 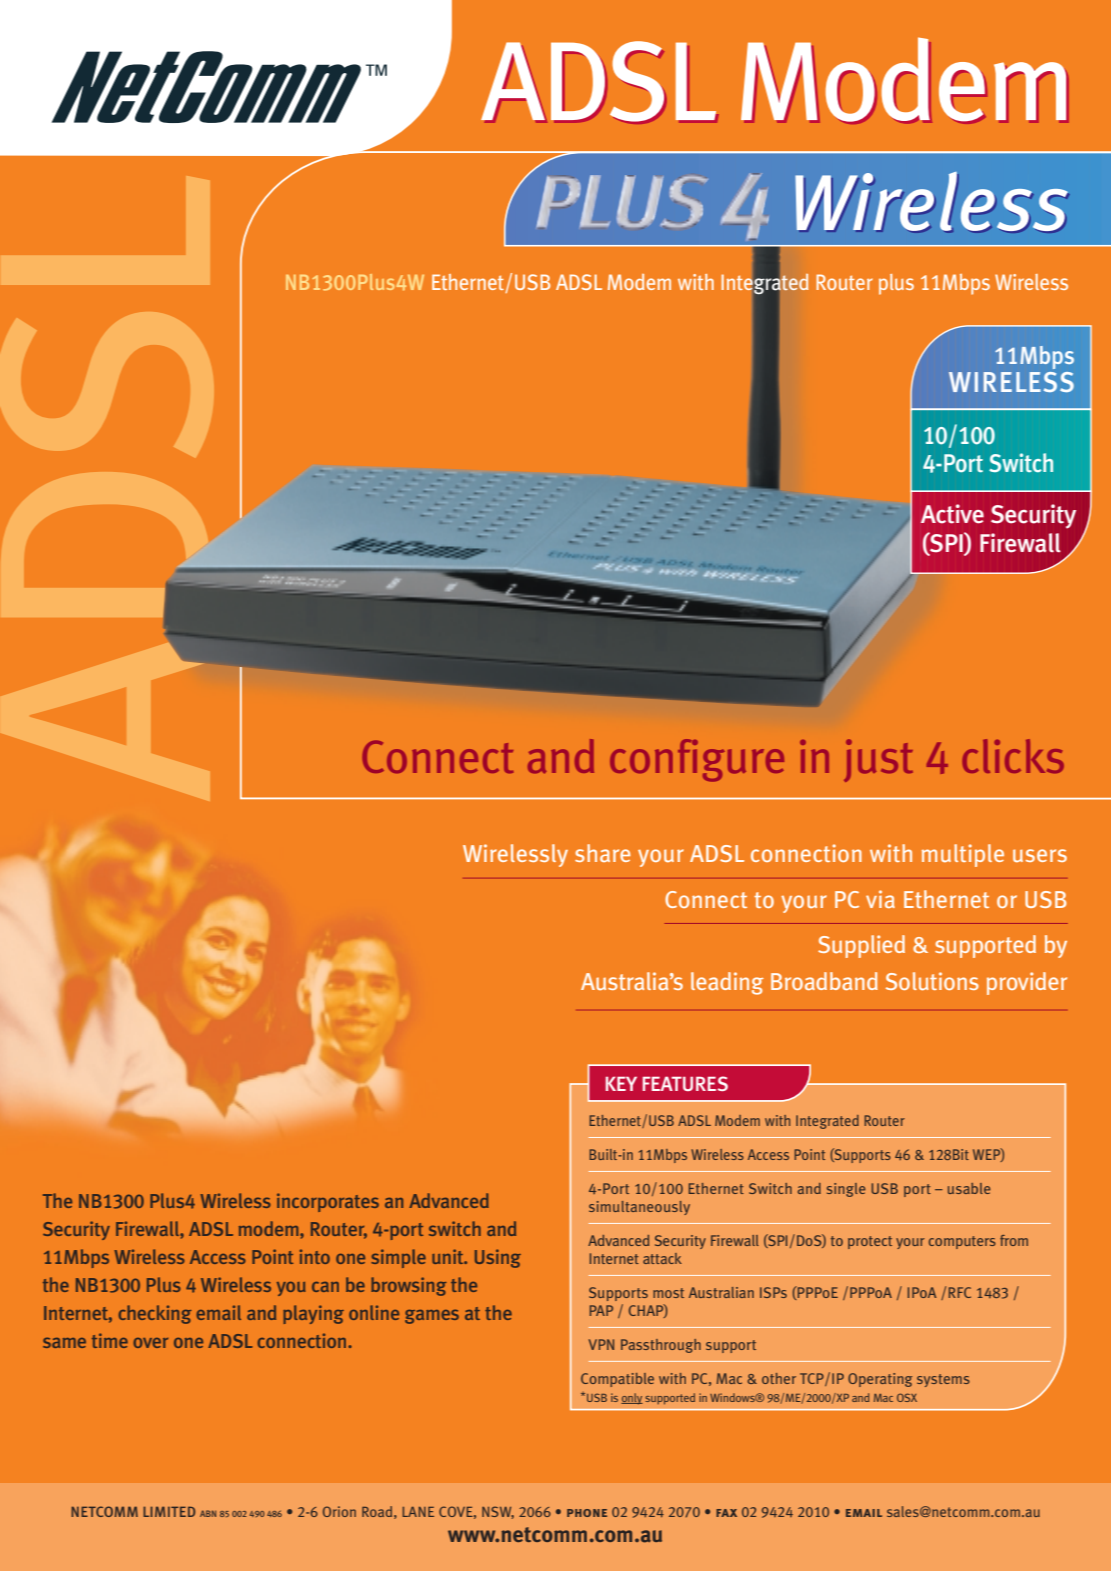 What do you see at coordinates (952, 514) in the screenshot?
I see `Active` at bounding box center [952, 514].
